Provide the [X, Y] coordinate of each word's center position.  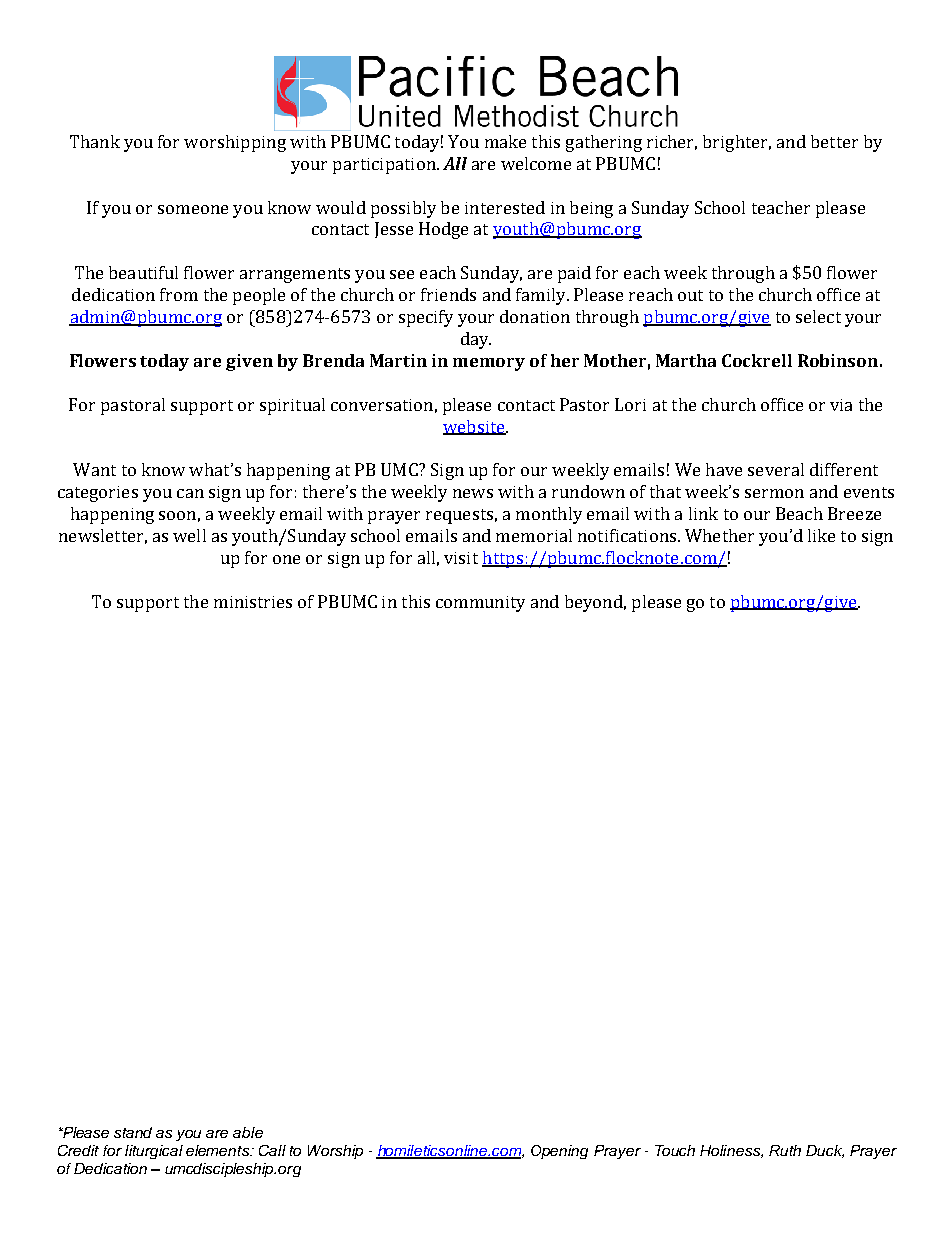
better [834, 141]
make [505, 141]
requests [459, 516]
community [480, 604]
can [190, 493]
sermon [774, 493]
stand [133, 1132]
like [821, 535]
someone [193, 209]
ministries [253, 602]
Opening [559, 1152]
